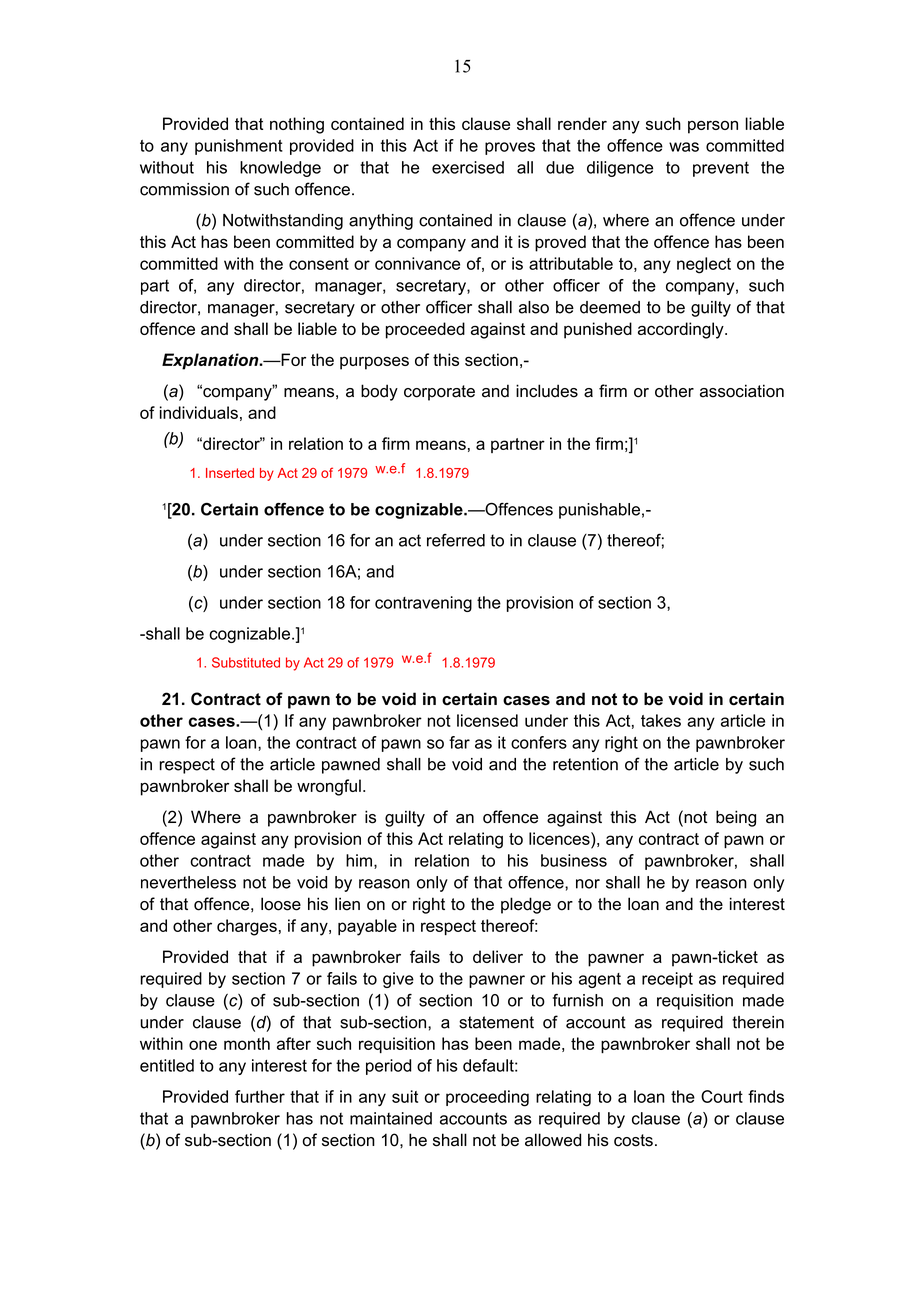 Image resolution: width=924 pixels, height=1308 pixels. I want to click on exercised, so click(468, 167).
